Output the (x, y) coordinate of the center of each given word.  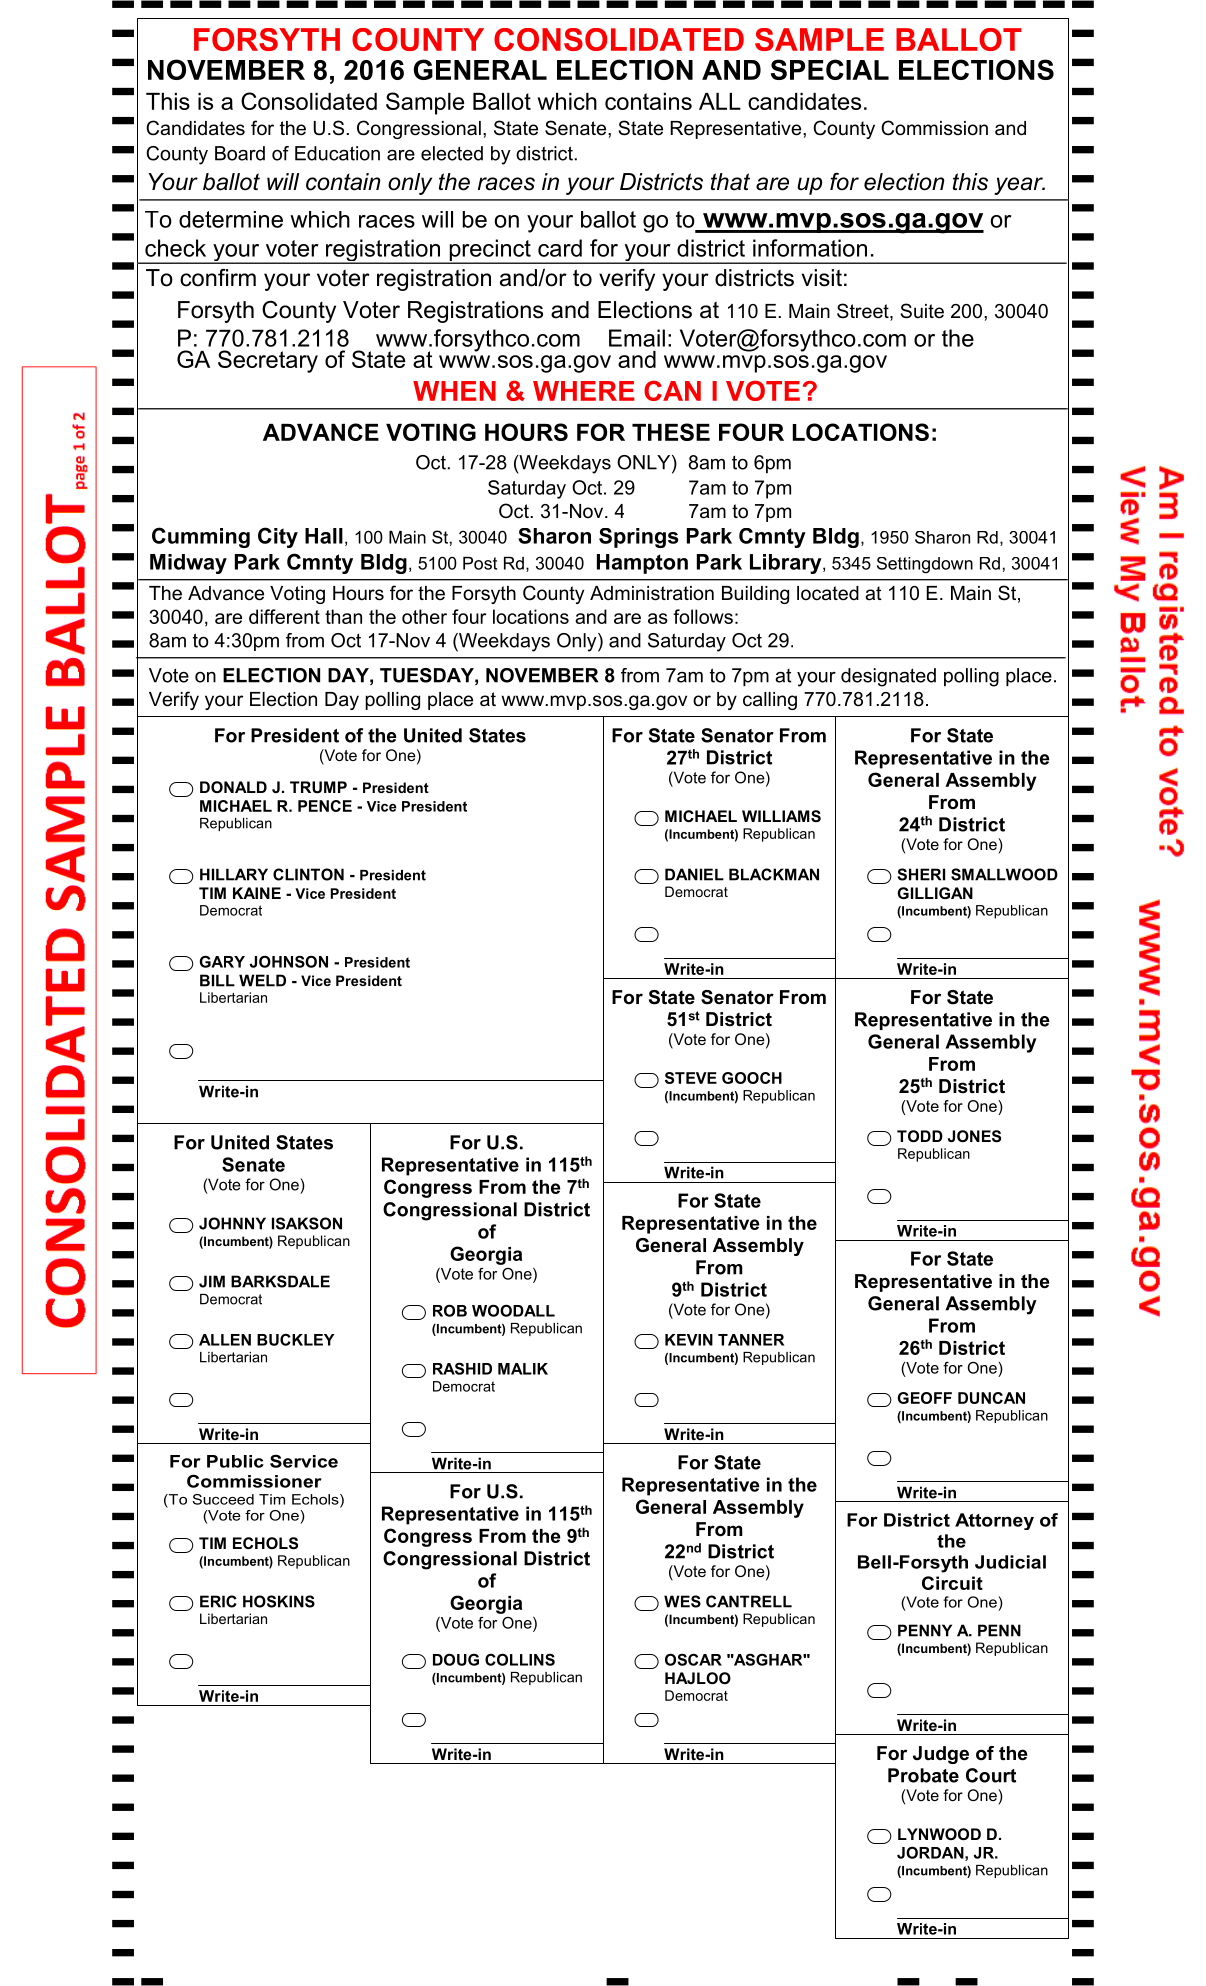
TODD (920, 1136)
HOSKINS (279, 1601)
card (560, 248)
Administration (652, 593)
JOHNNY (232, 1223)
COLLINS (520, 1659)
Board (240, 153)
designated (888, 677)
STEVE (691, 1078)
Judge (941, 1755)
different (284, 616)
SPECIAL (830, 69)
